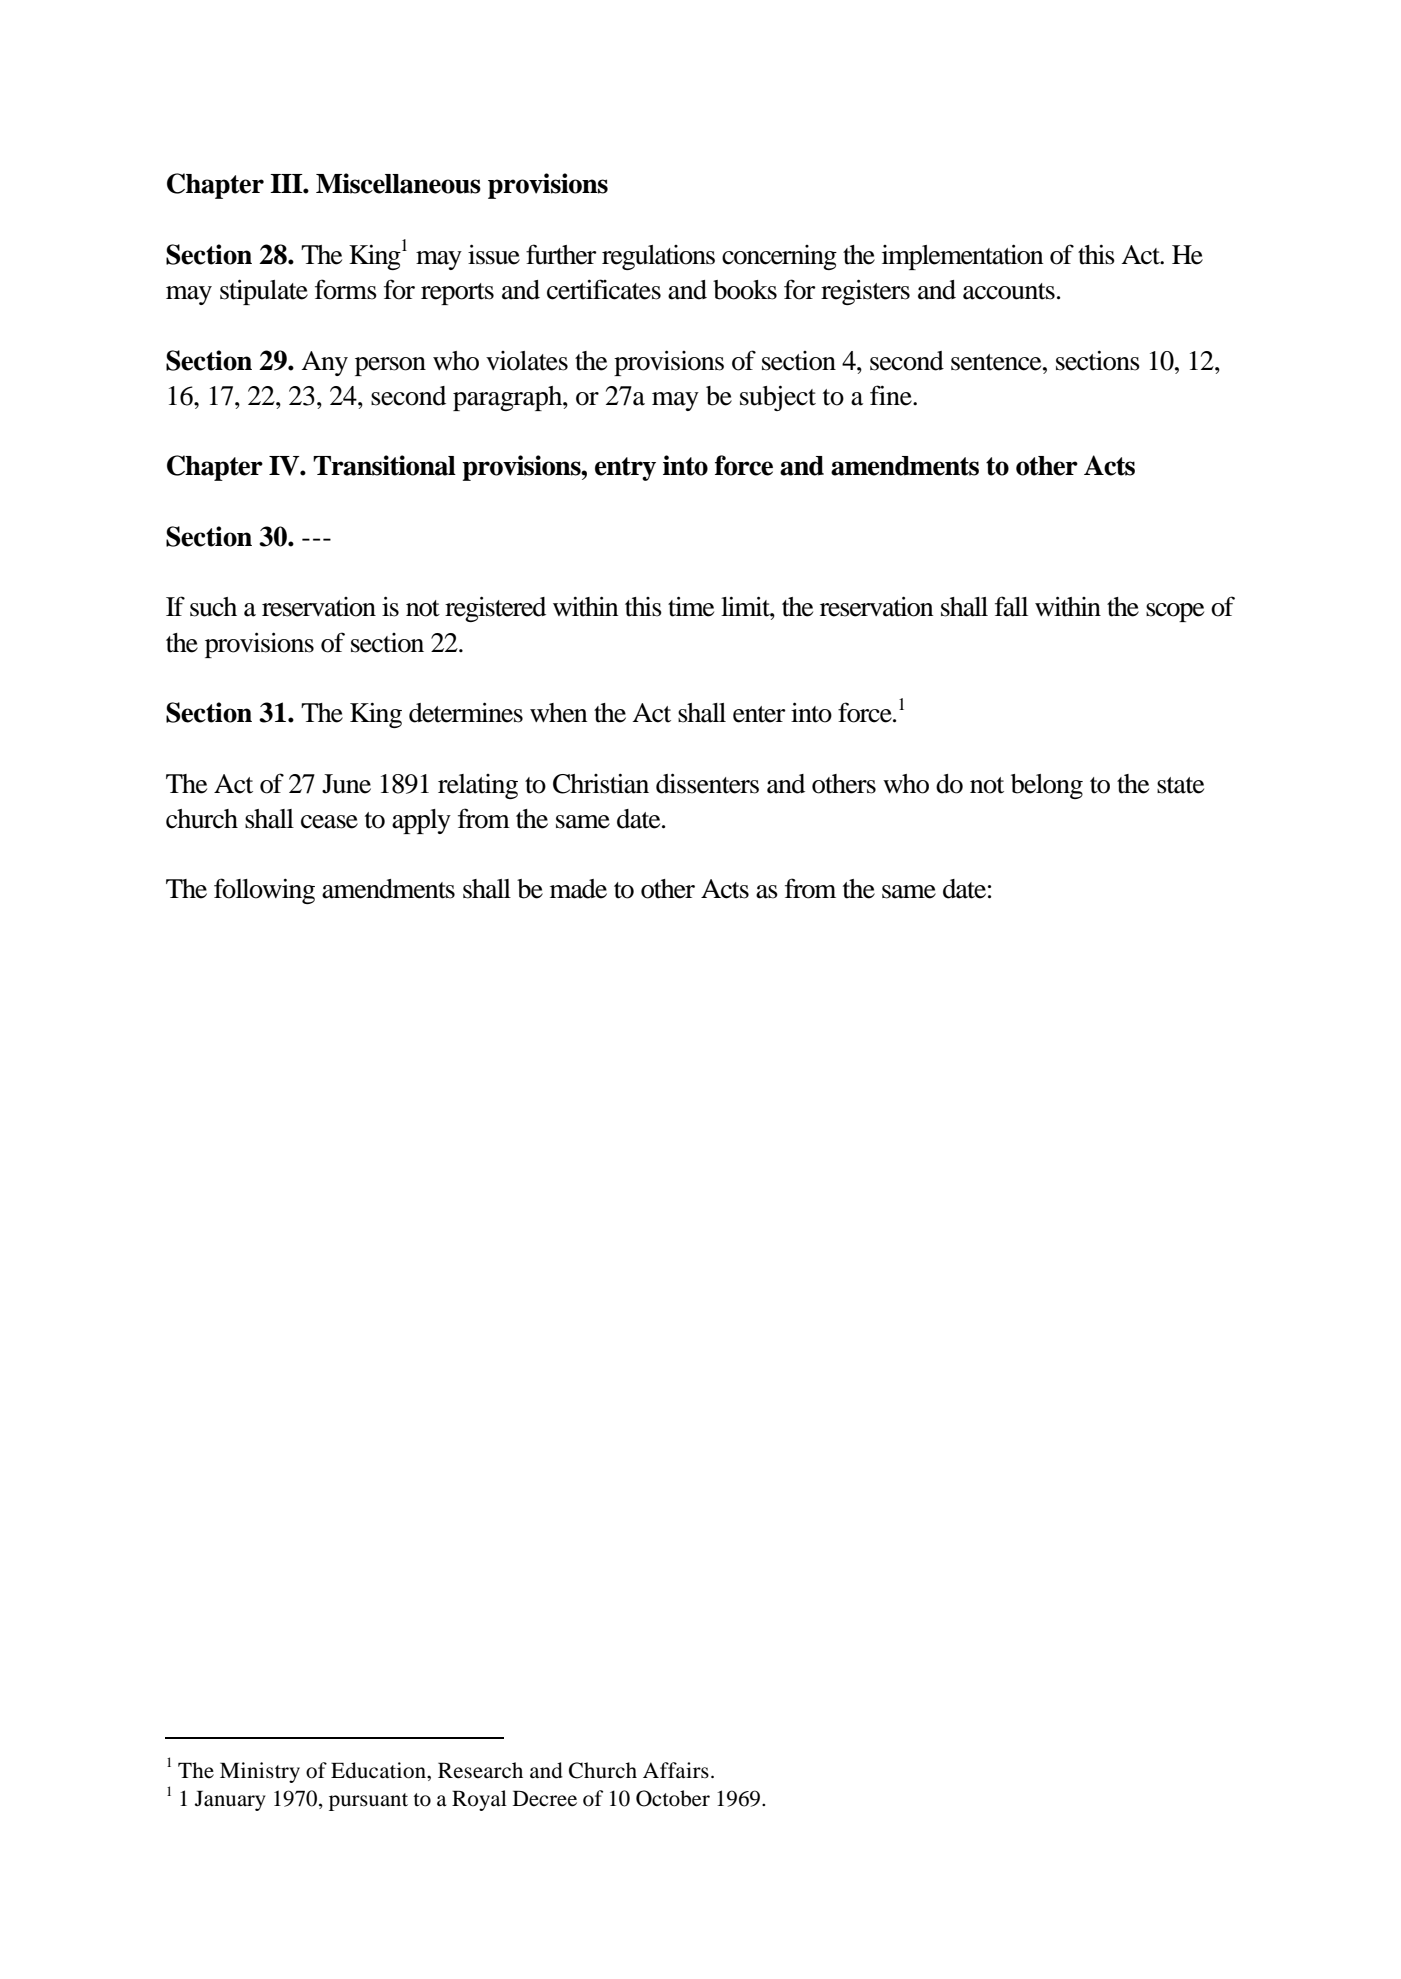 This screenshot has width=1401, height=1979. What do you see at coordinates (691, 606) in the screenshot?
I see `time` at bounding box center [691, 606].
